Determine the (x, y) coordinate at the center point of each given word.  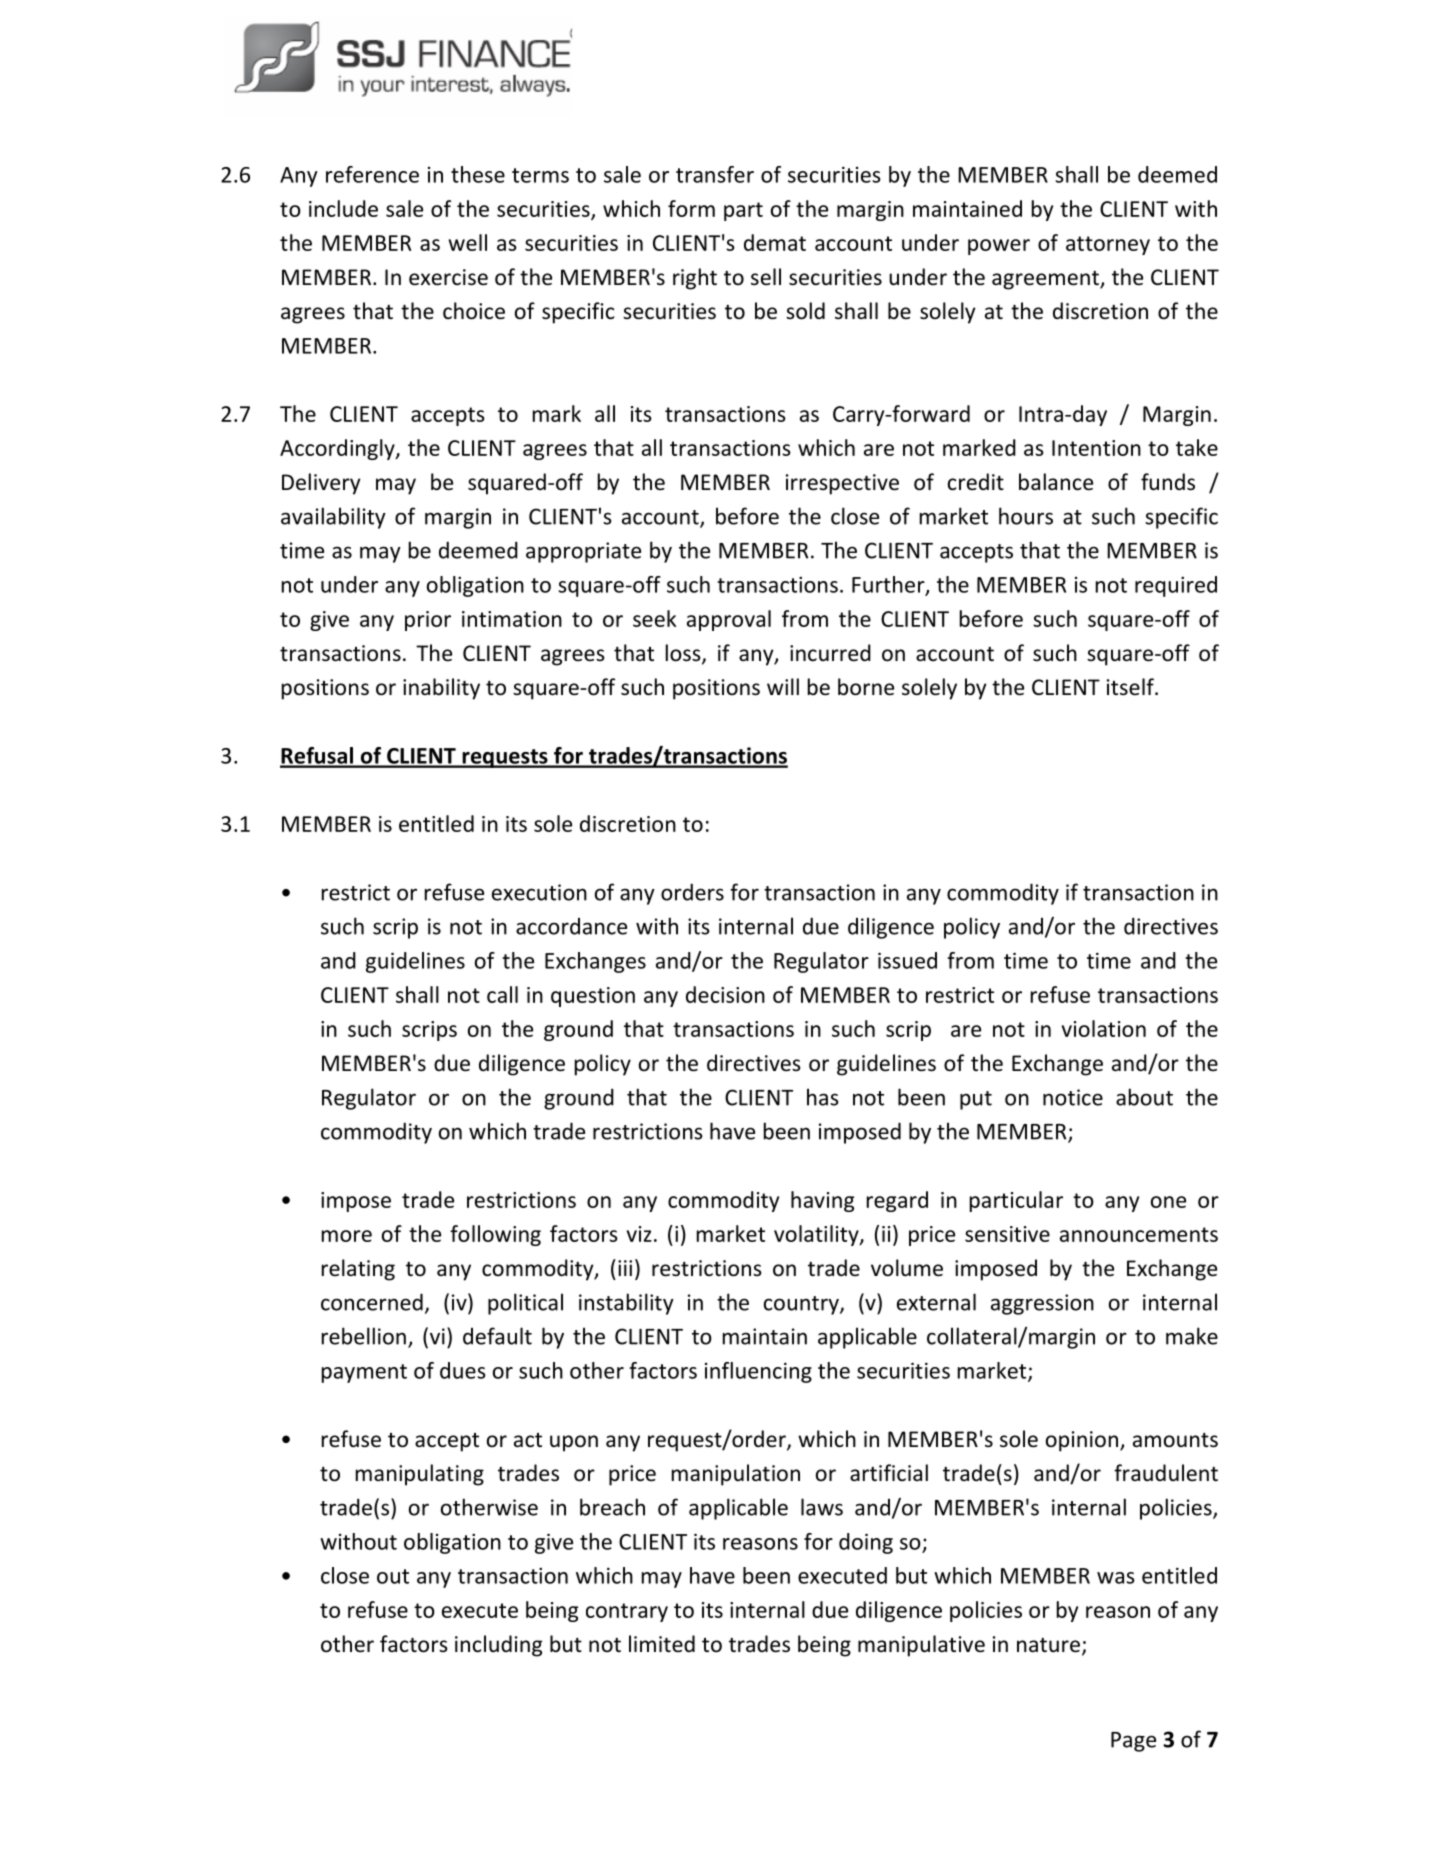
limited (662, 1643)
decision (725, 994)
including (498, 1646)
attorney (1108, 245)
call (502, 994)
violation (1104, 1028)
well (468, 242)
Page (1133, 1742)
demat (775, 242)
